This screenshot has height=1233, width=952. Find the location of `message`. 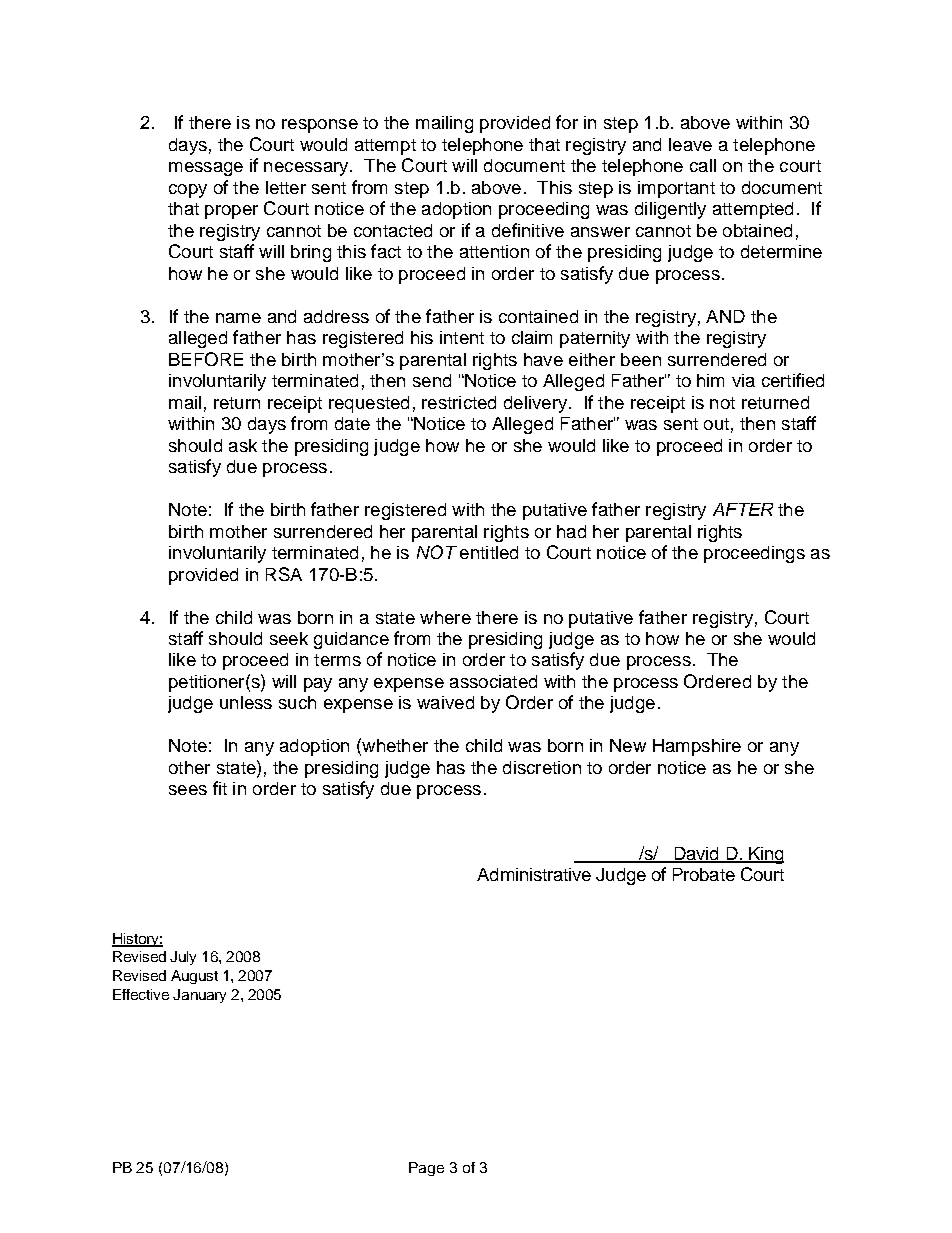

message is located at coordinates (206, 169).
